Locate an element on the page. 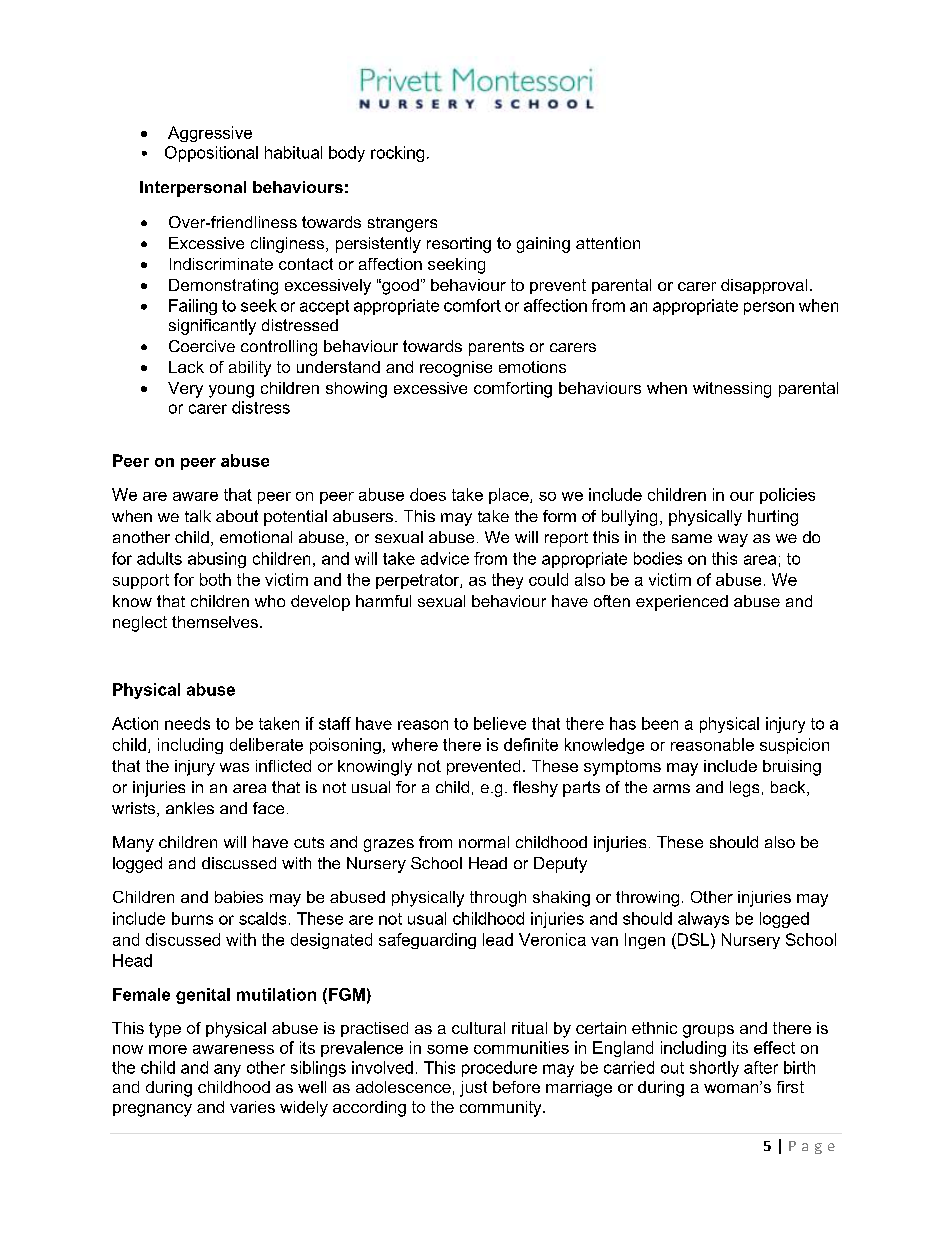  Oppositional is located at coordinates (211, 154).
